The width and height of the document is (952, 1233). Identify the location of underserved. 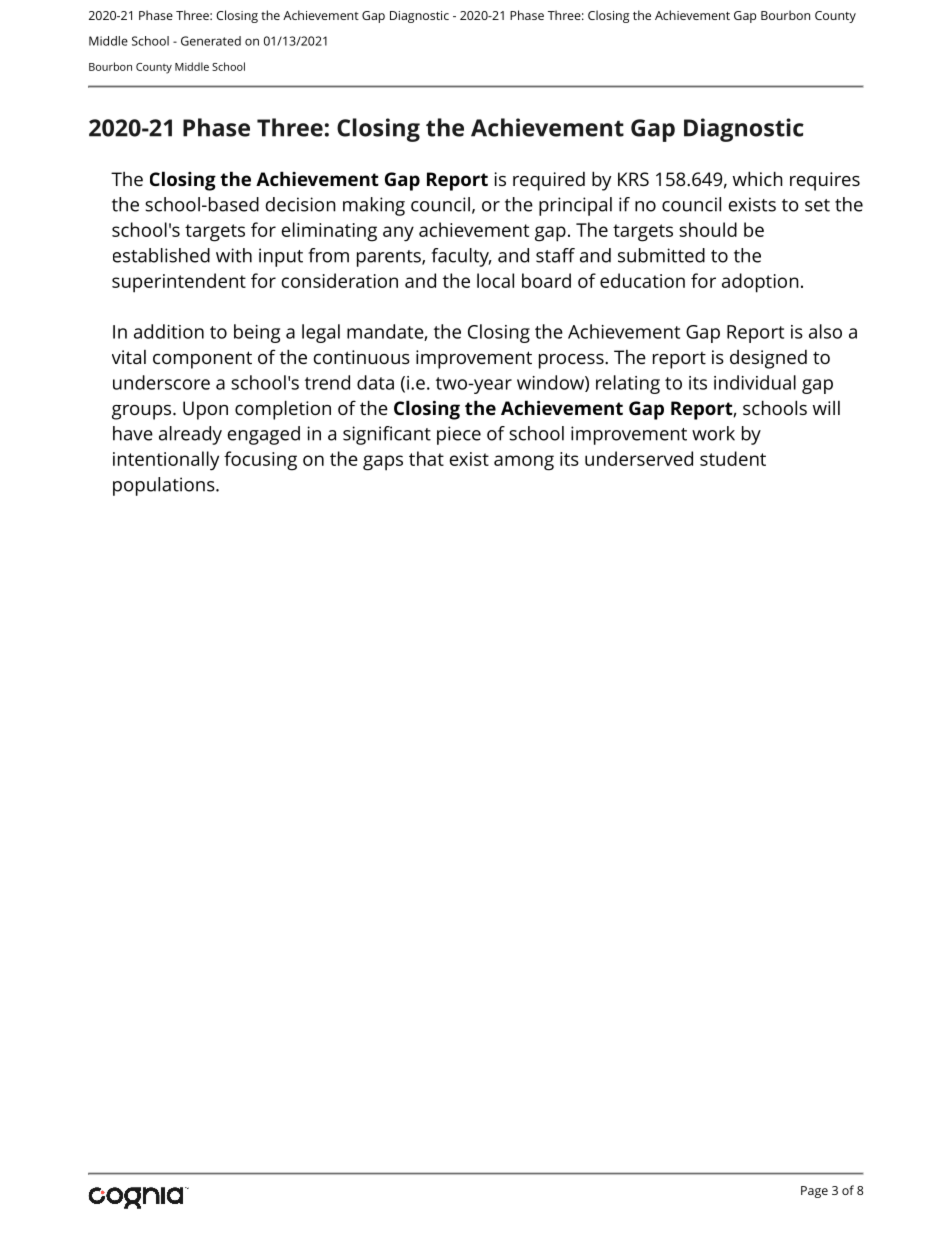
(639, 458).
